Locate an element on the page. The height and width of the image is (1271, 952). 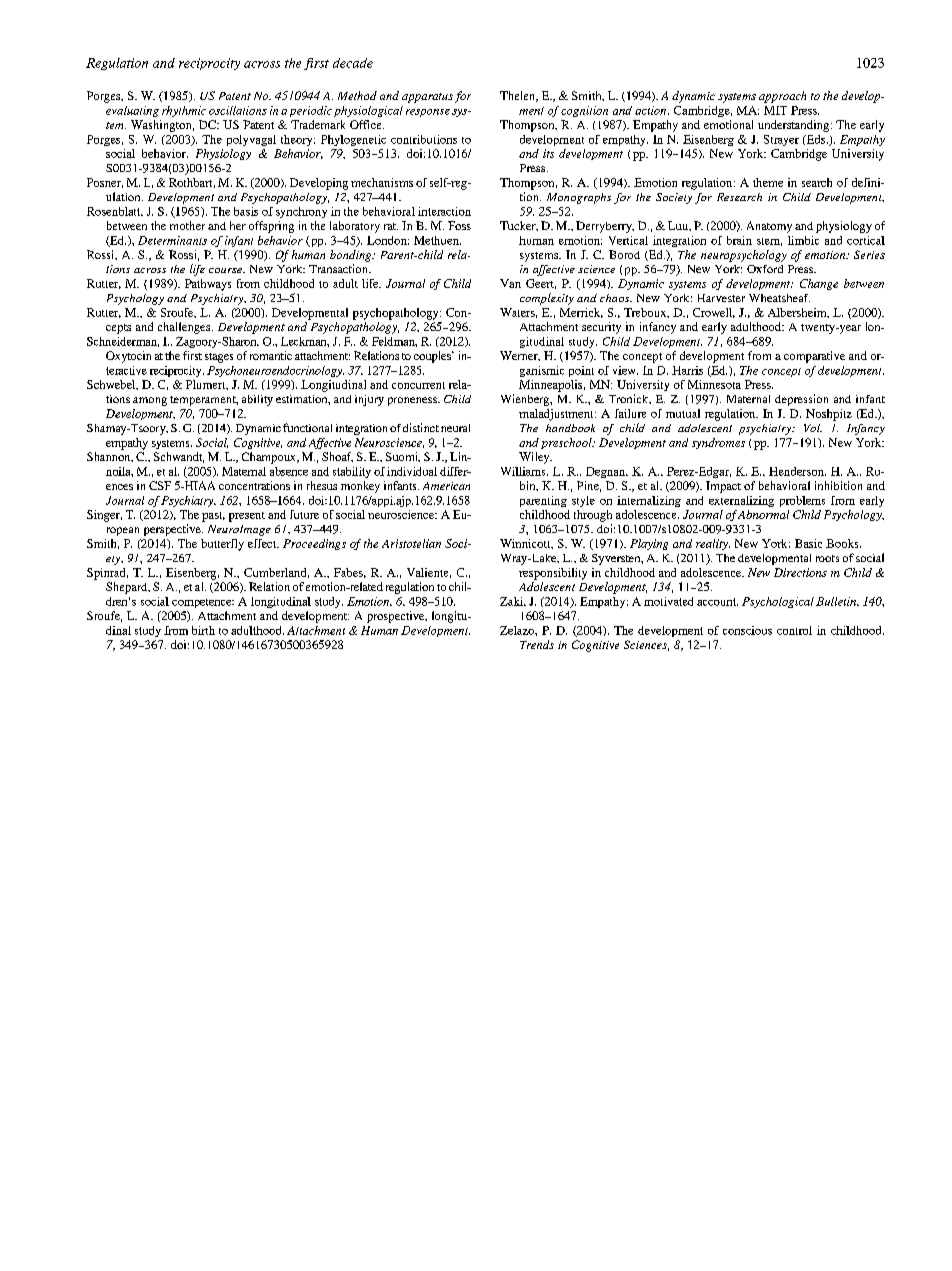
approach is located at coordinates (782, 97).
